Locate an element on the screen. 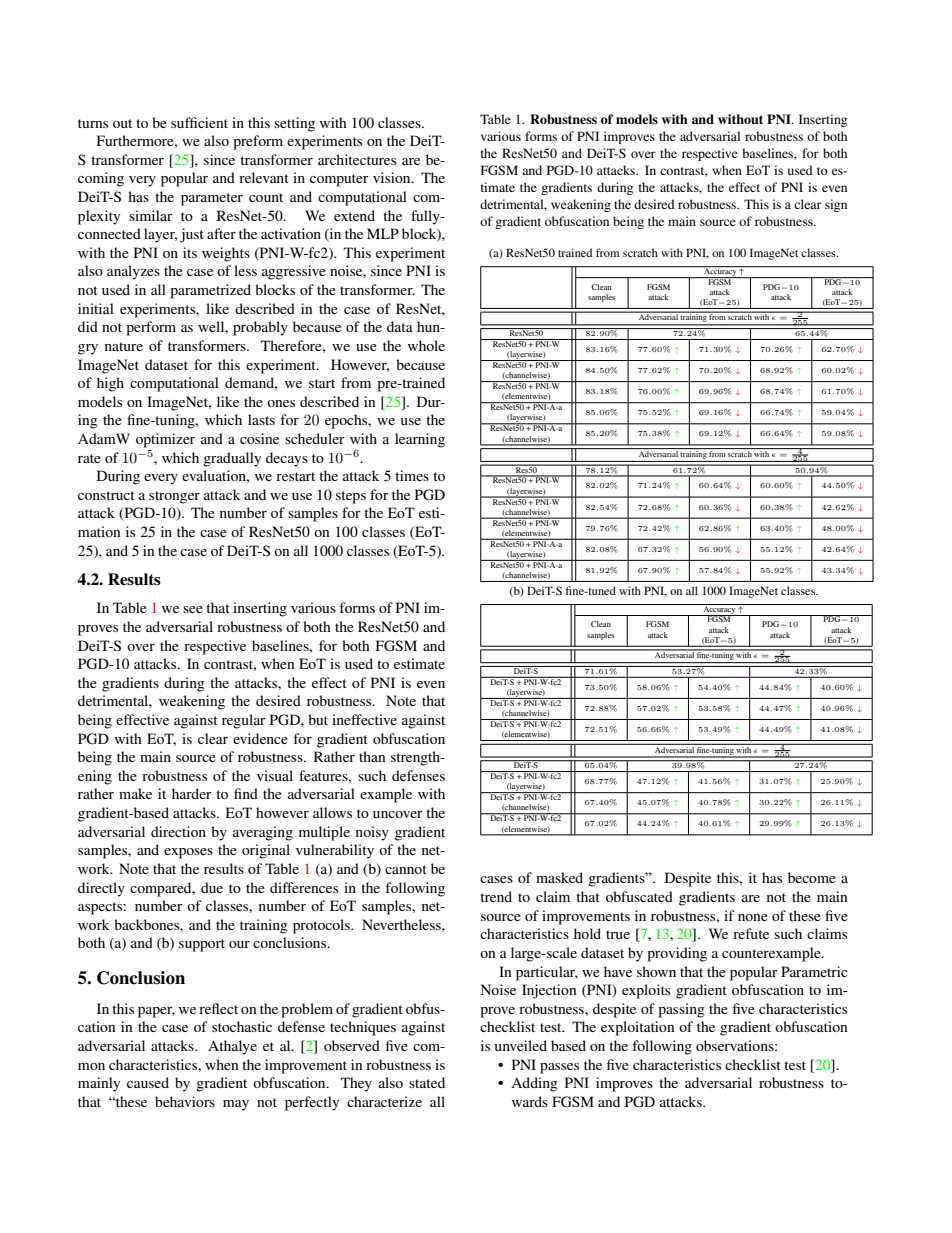 This screenshot has width=952, height=1233. high is located at coordinates (110, 384).
